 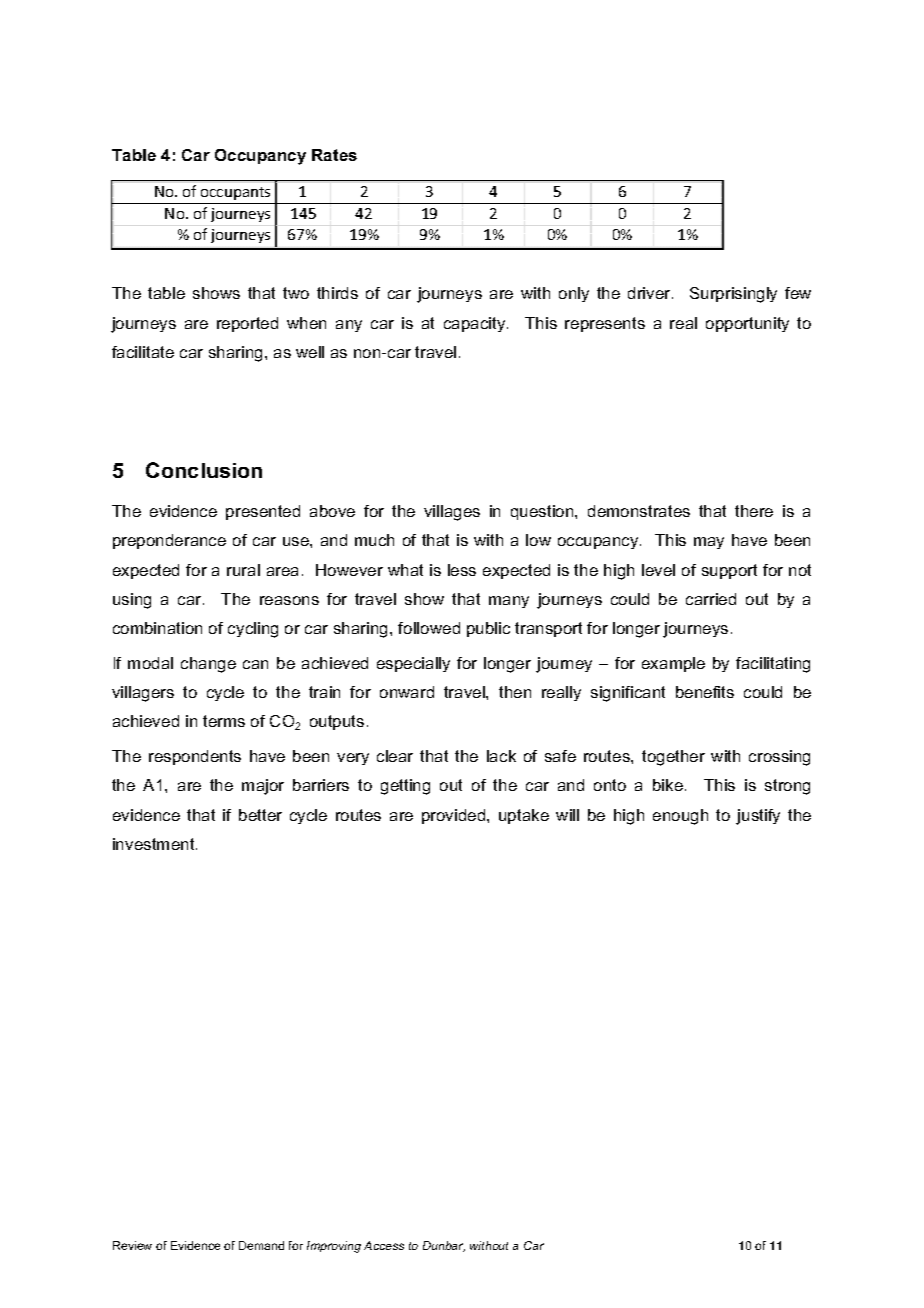 What do you see at coordinates (195, 757) in the screenshot?
I see `respondents` at bounding box center [195, 757].
